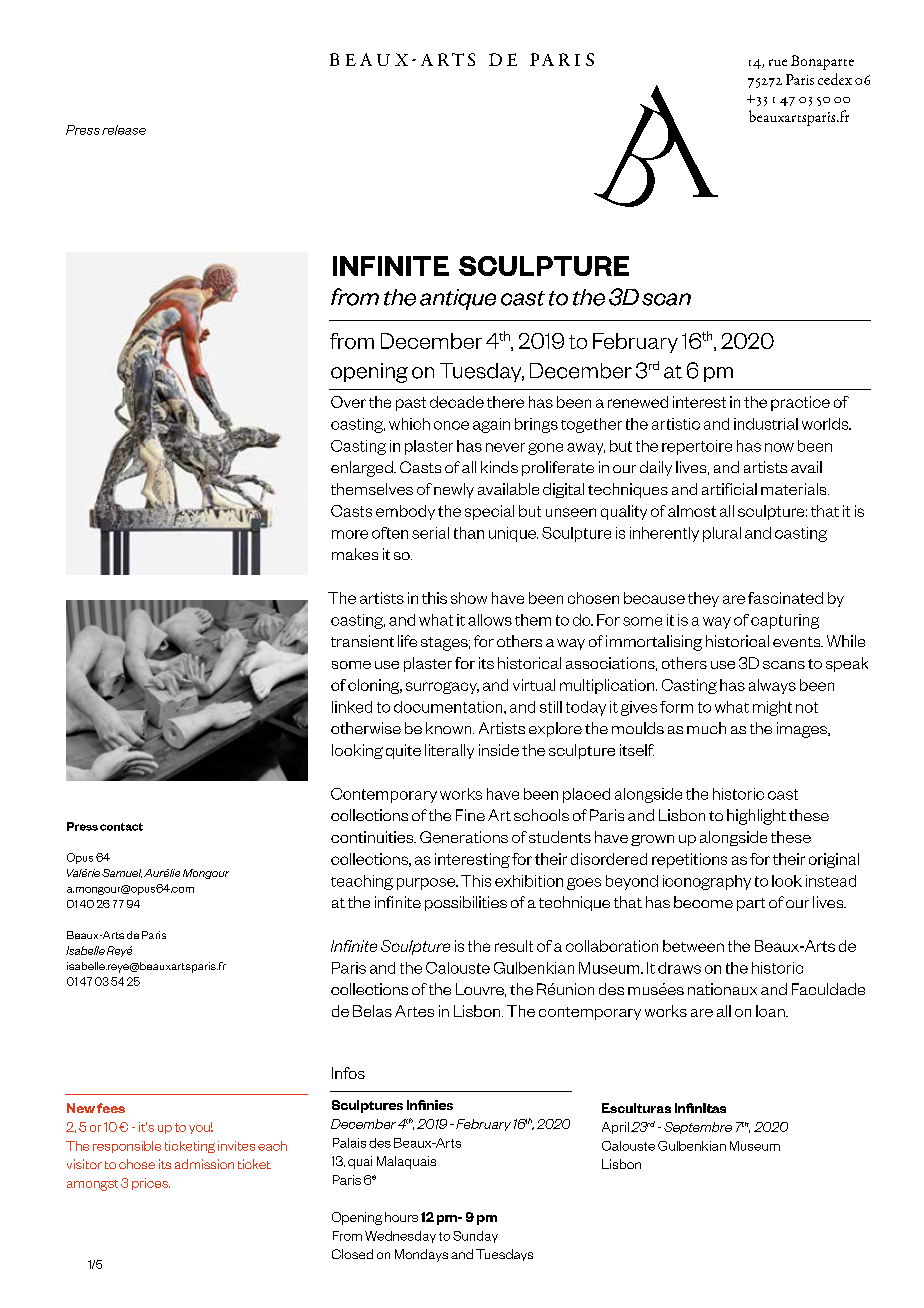 The width and height of the screenshot is (924, 1308). Describe the element at coordinates (615, 1128) in the screenshot. I see `April` at that location.
